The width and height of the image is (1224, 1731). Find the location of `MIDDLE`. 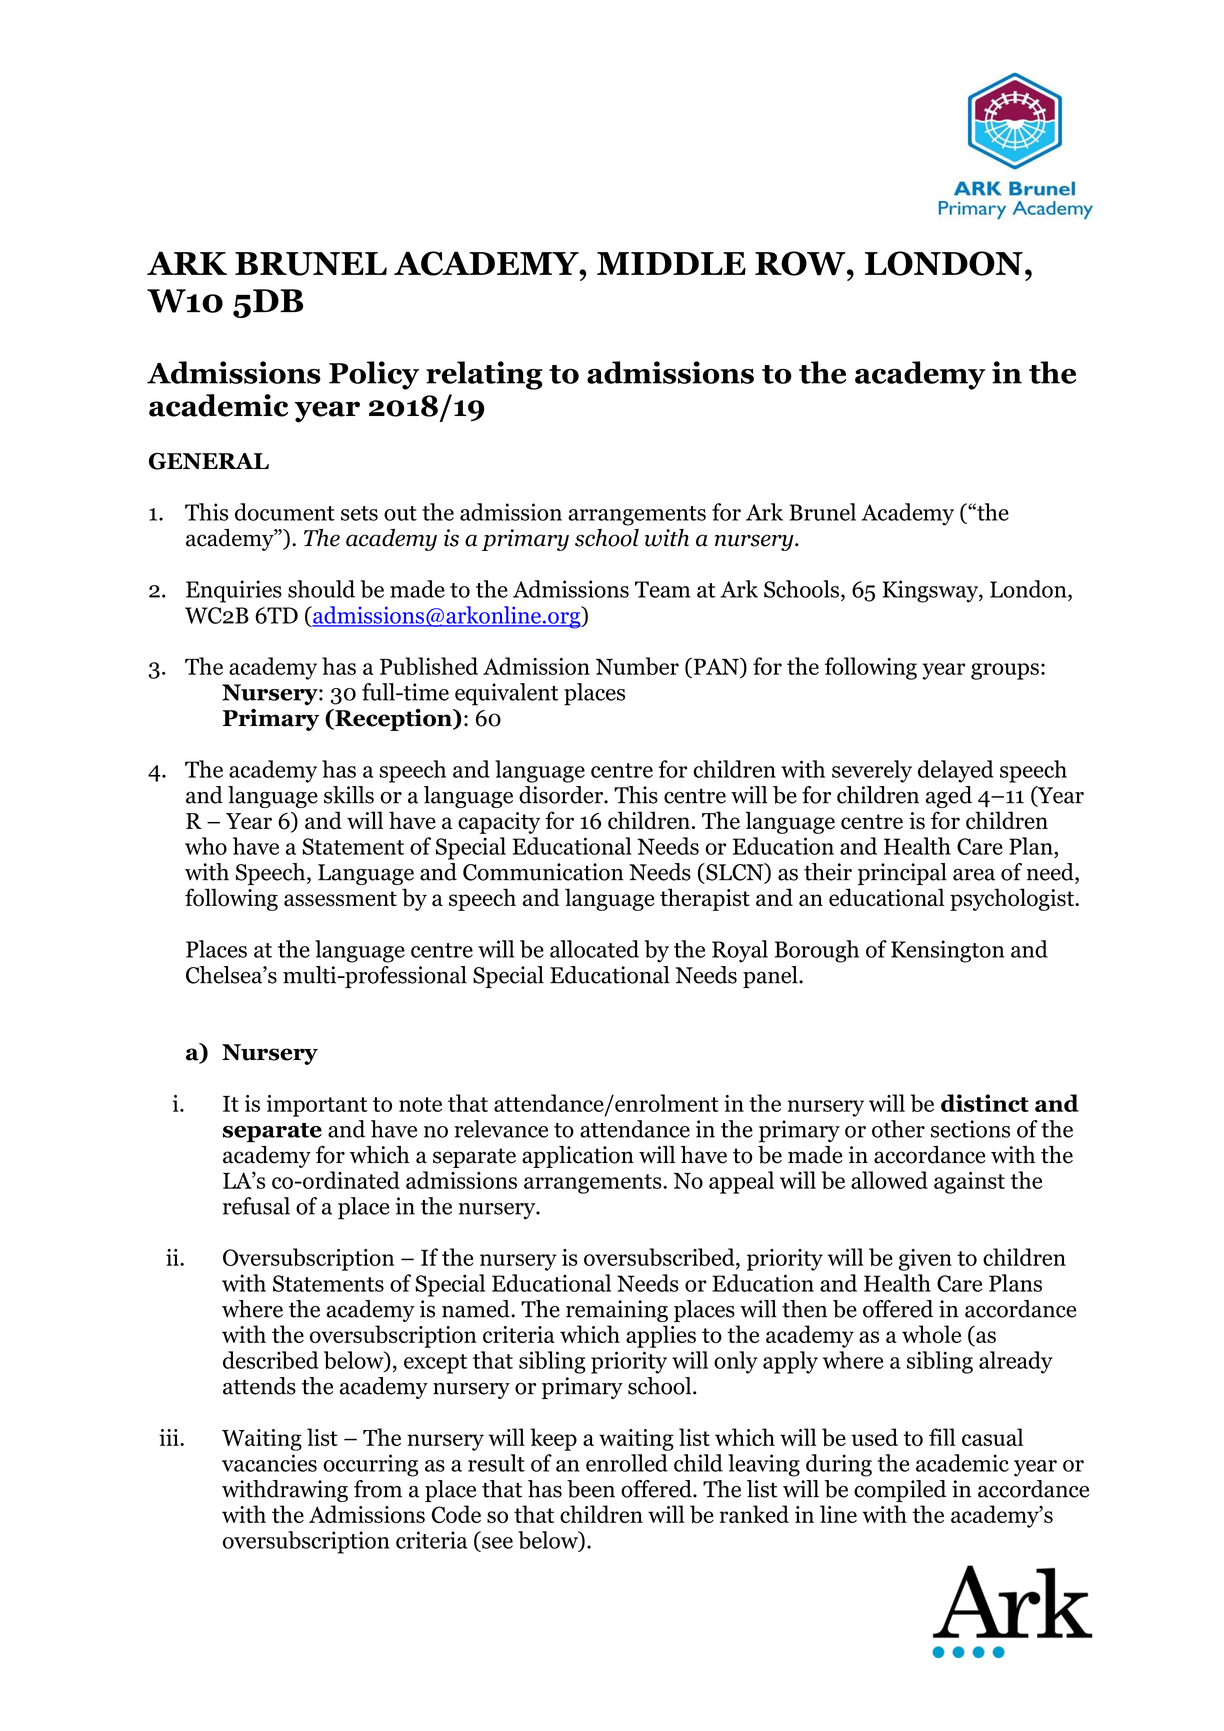

MIDDLE is located at coordinates (671, 263).
